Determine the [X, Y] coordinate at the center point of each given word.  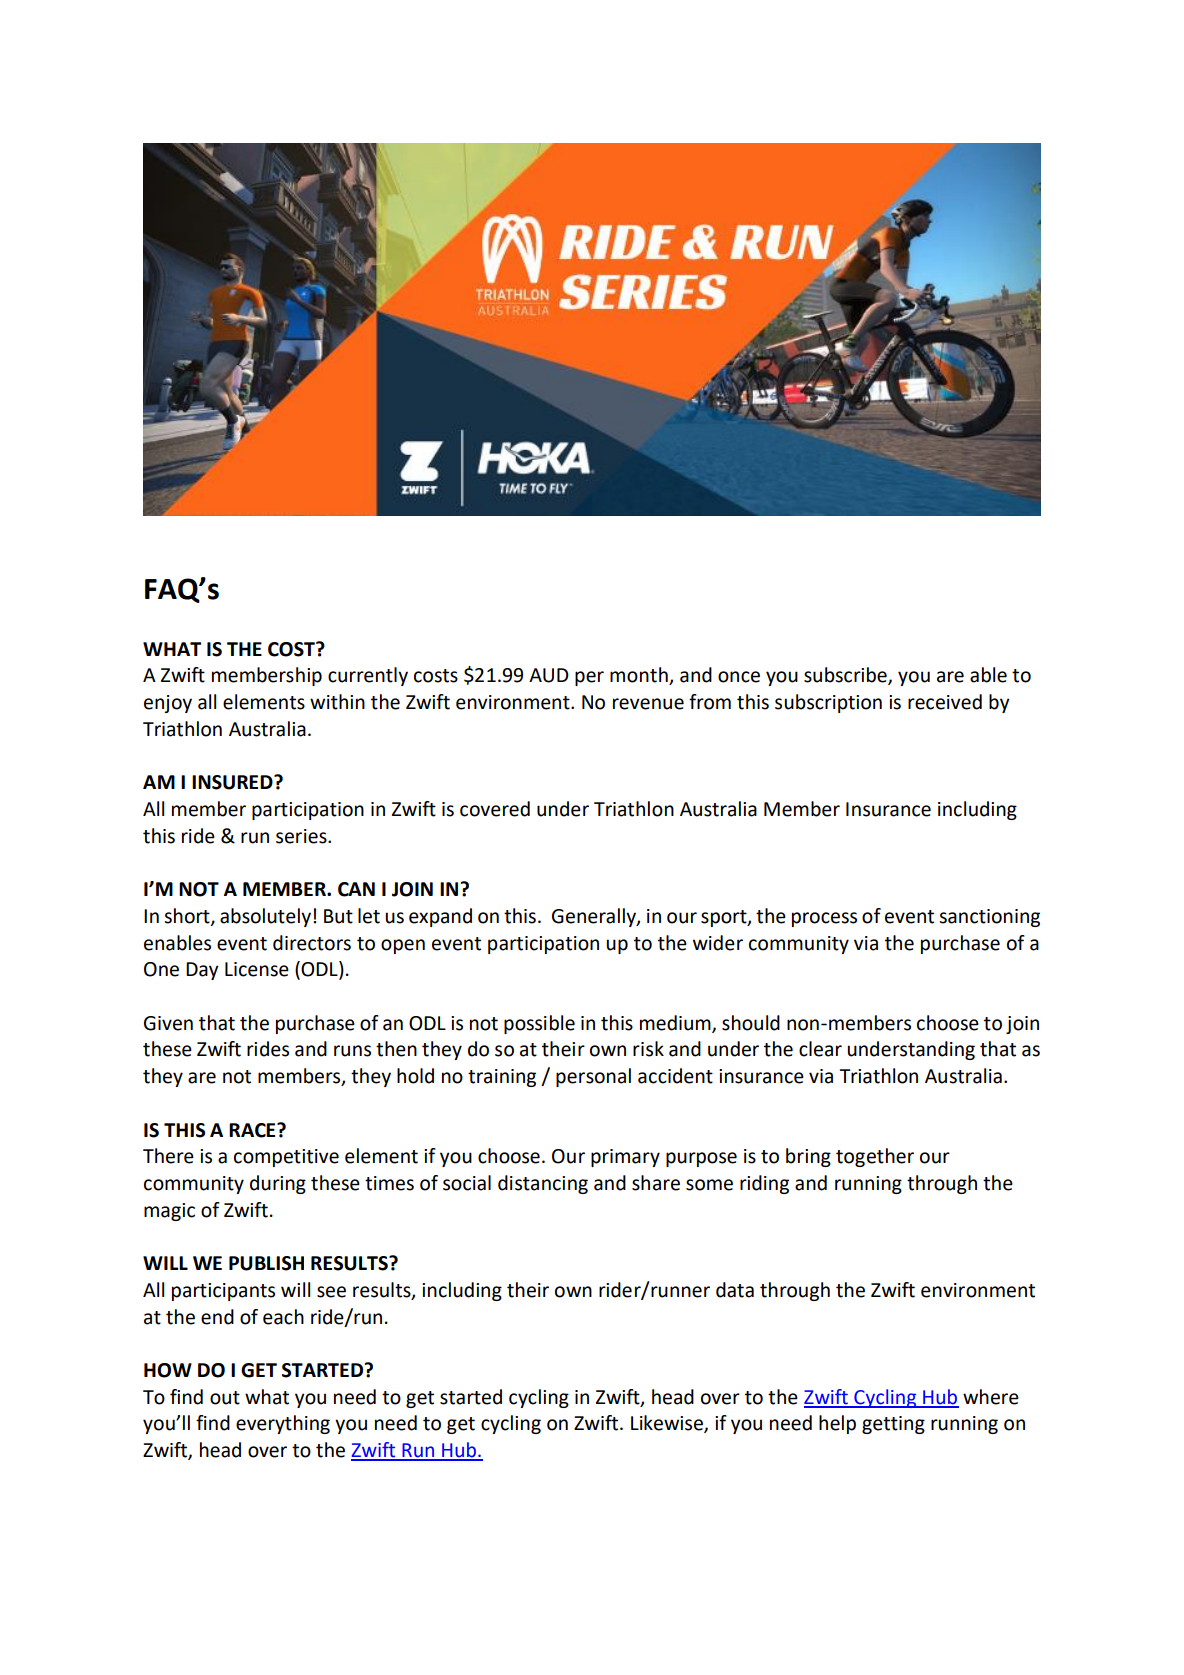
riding [764, 1184]
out [225, 1398]
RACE [253, 1130]
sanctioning [989, 918]
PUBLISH [266, 1263]
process [824, 919]
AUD [549, 675]
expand [440, 917]
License [257, 969]
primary [625, 1158]
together [875, 1157]
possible [539, 1024]
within [337, 702]
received [945, 702]
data [735, 1290]
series [302, 836]
